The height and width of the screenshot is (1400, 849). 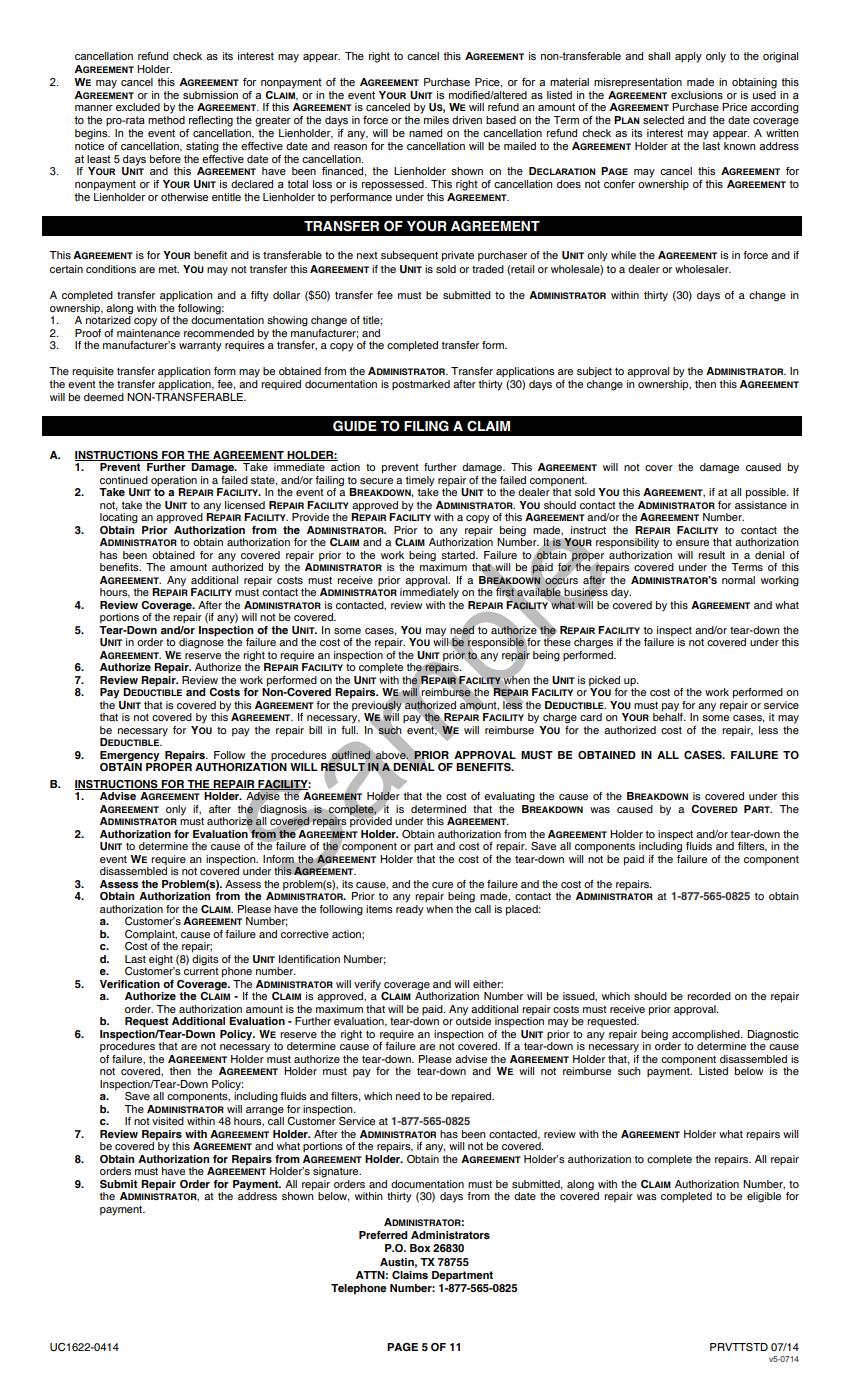 What do you see at coordinates (738, 580) in the screenshot?
I see `normal` at bounding box center [738, 580].
